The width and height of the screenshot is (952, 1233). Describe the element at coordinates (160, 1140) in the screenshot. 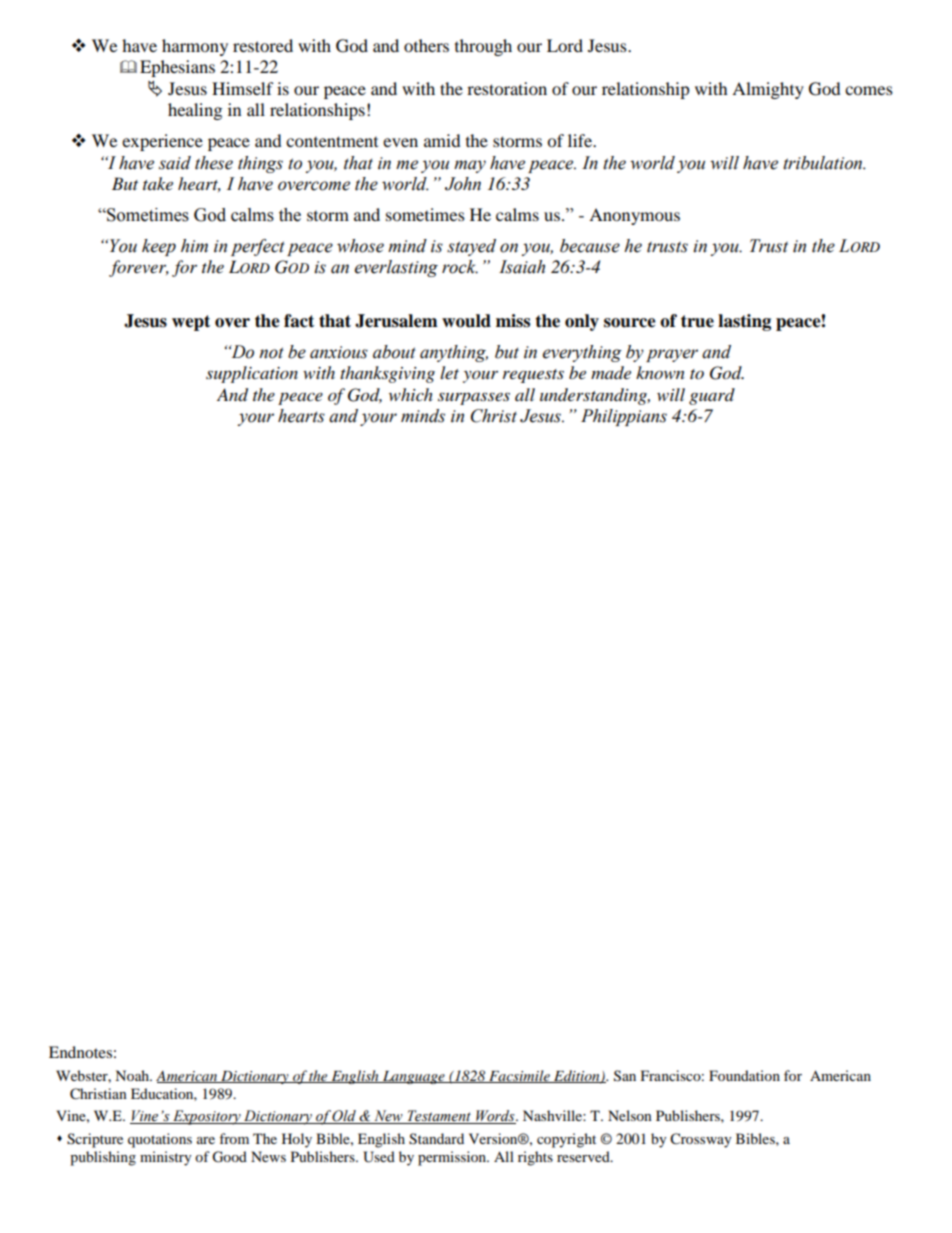

I see `quotations` at that location.
